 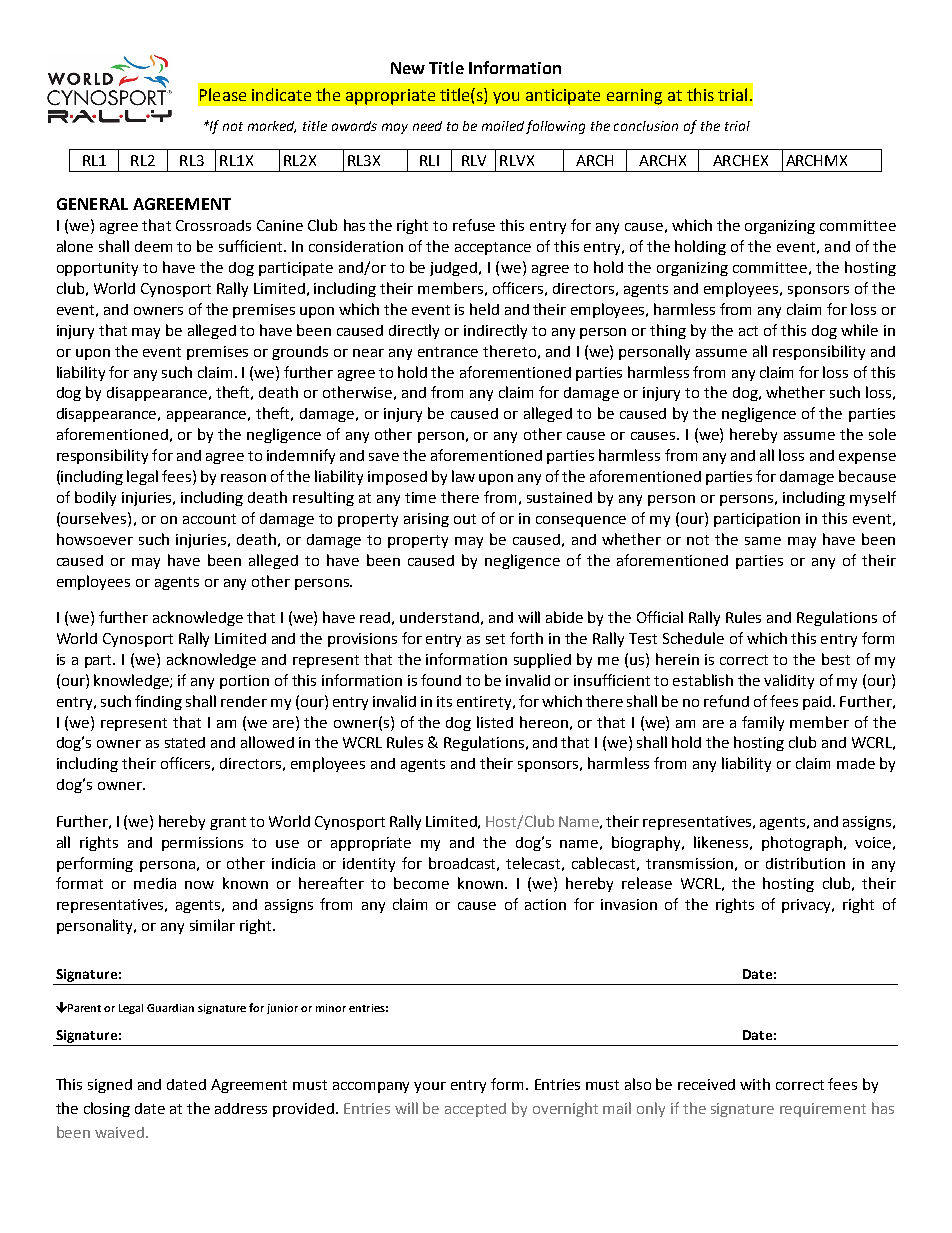 I want to click on while, so click(x=859, y=330).
